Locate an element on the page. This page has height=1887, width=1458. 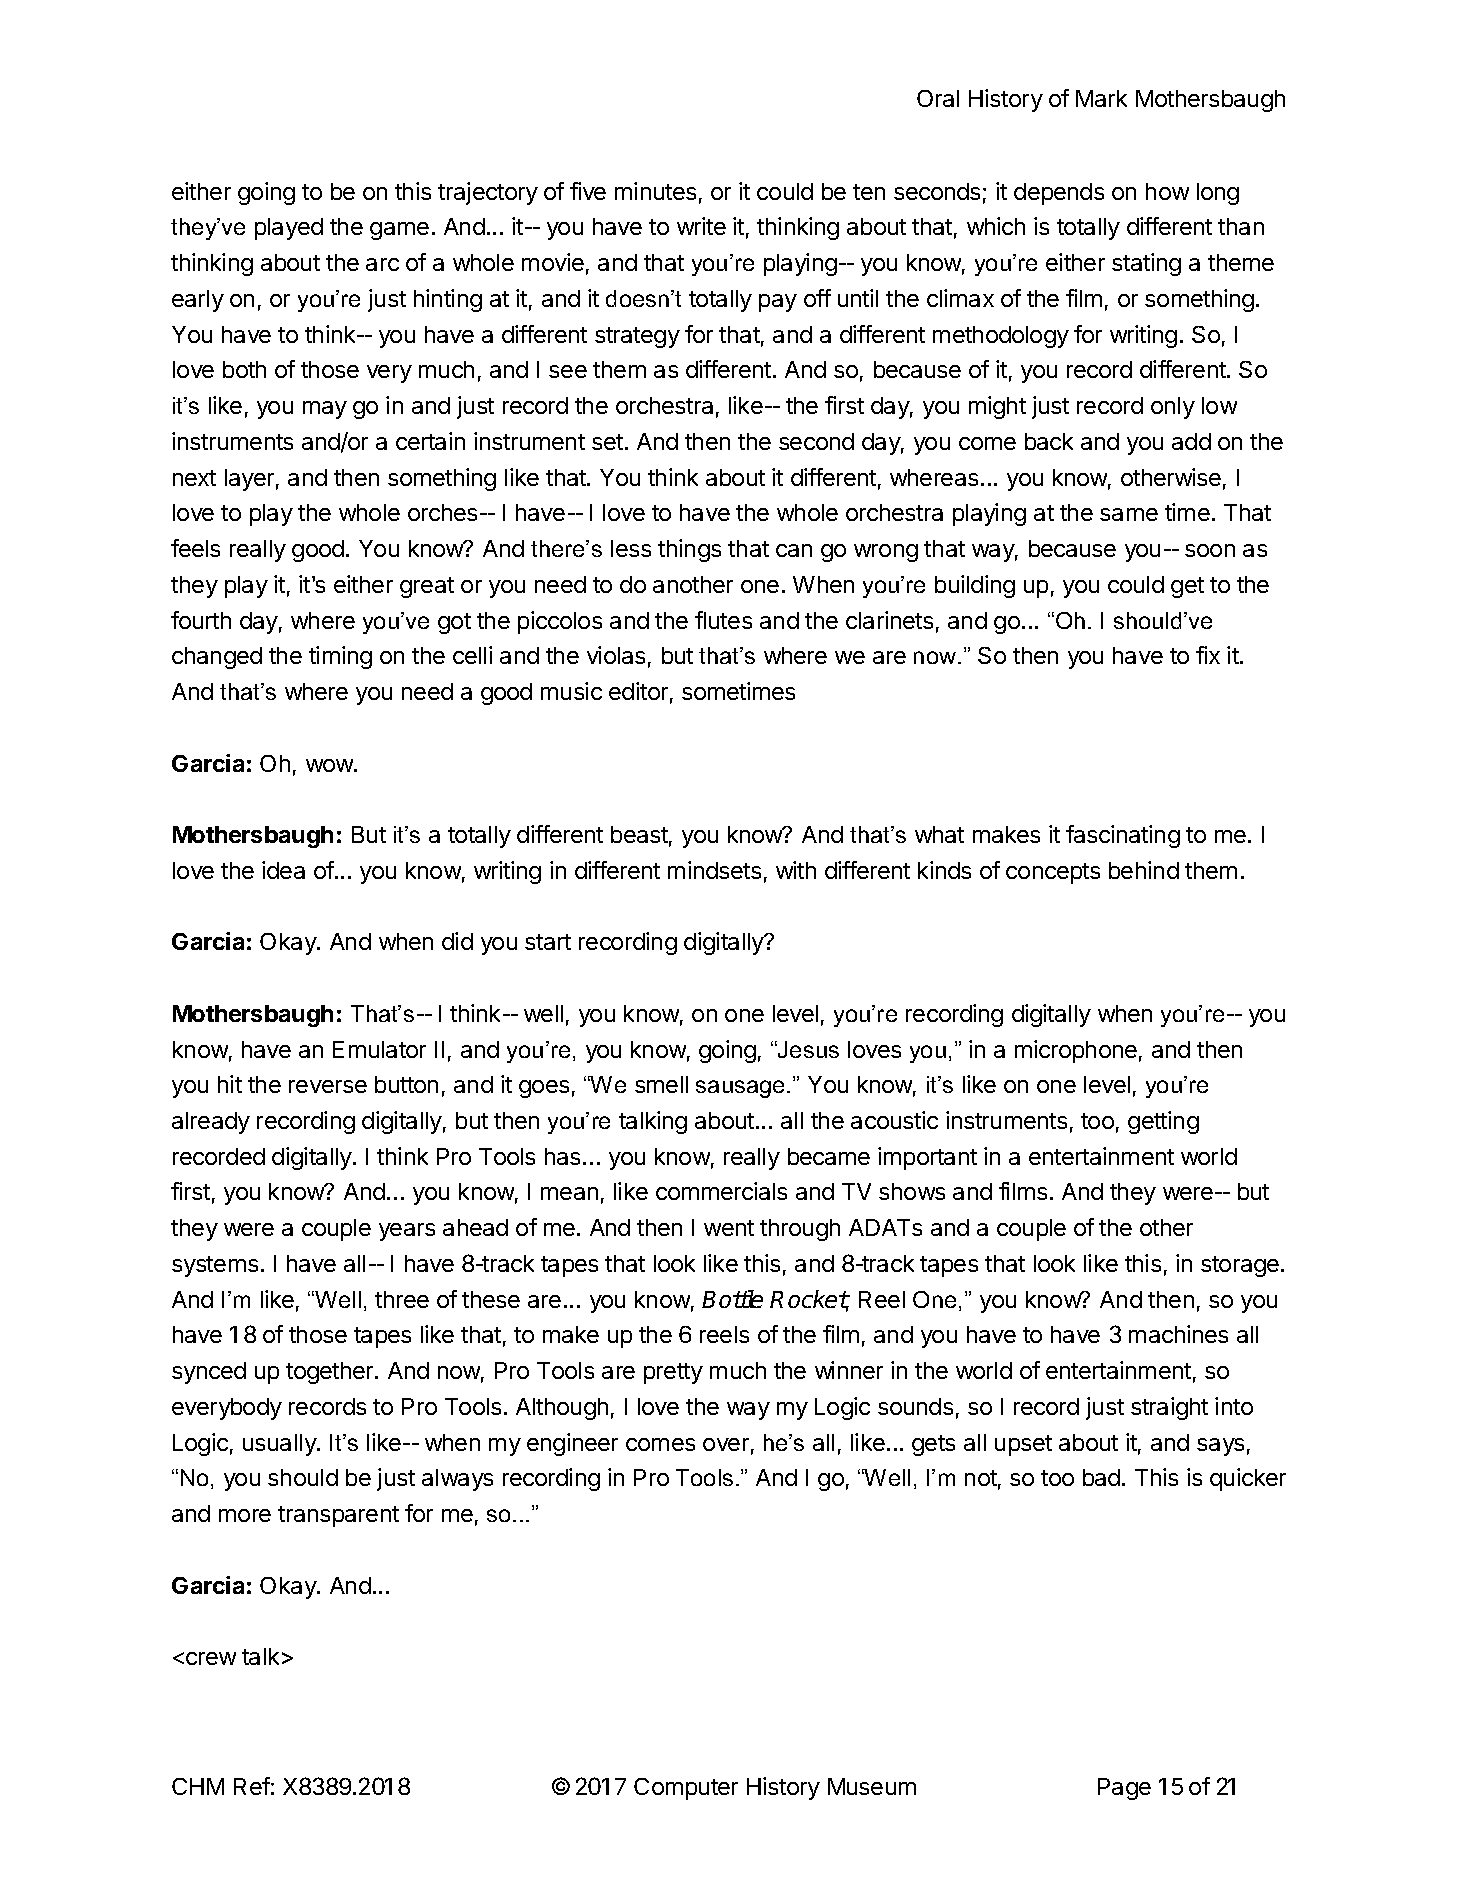
Mark is located at coordinates (1101, 98).
